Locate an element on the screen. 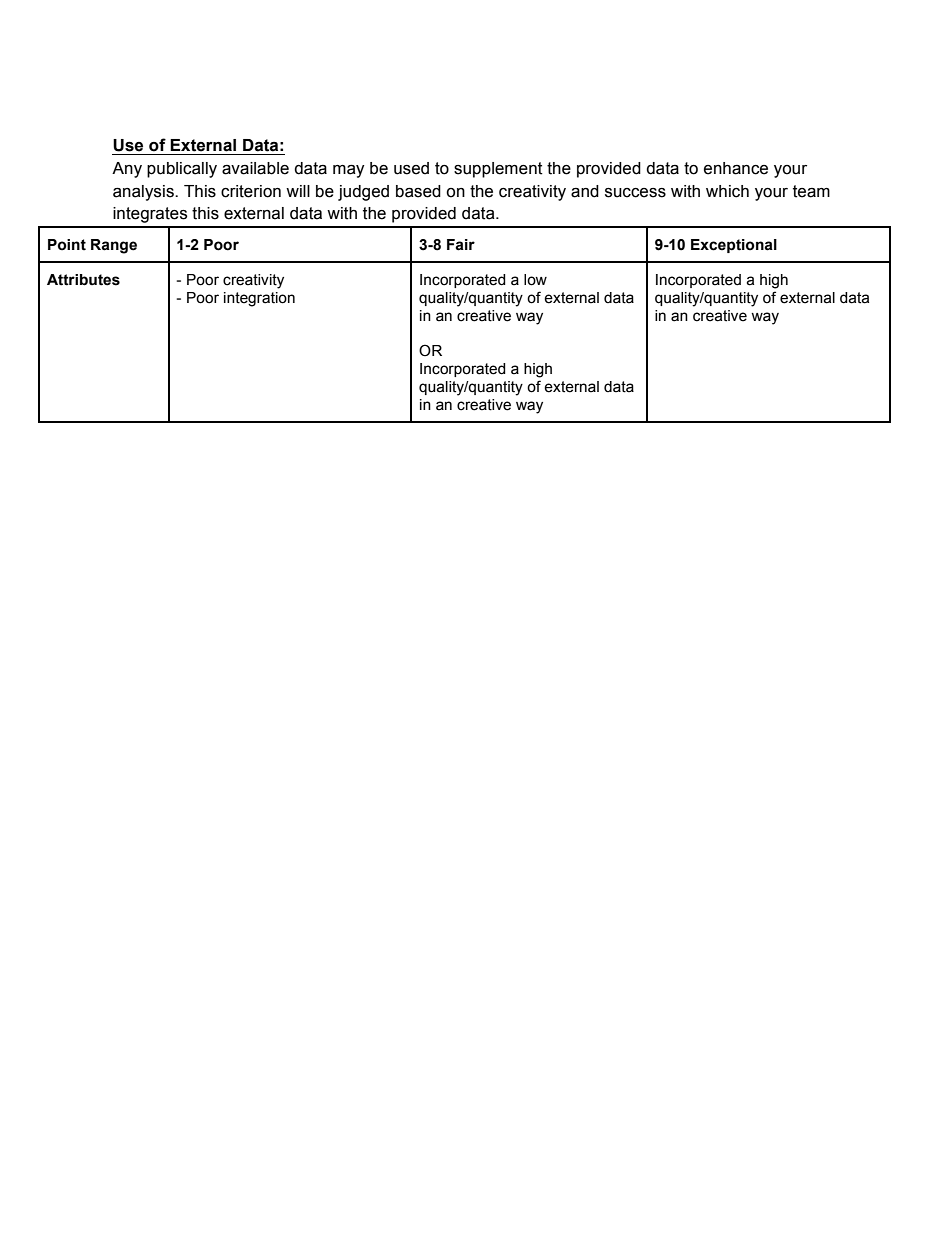  publically is located at coordinates (182, 170).
